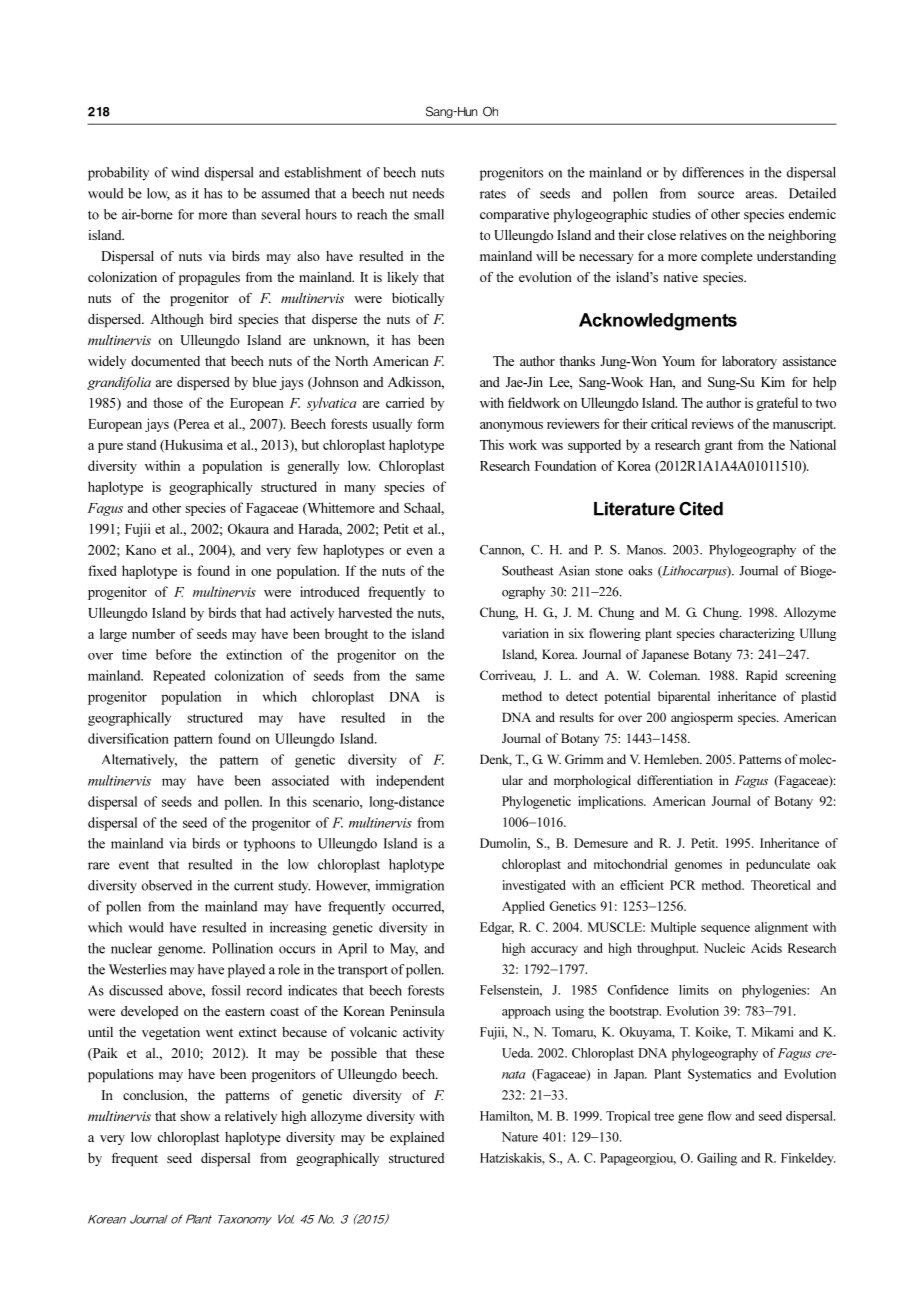  What do you see at coordinates (719, 1075) in the screenshot?
I see `Systematics` at bounding box center [719, 1075].
